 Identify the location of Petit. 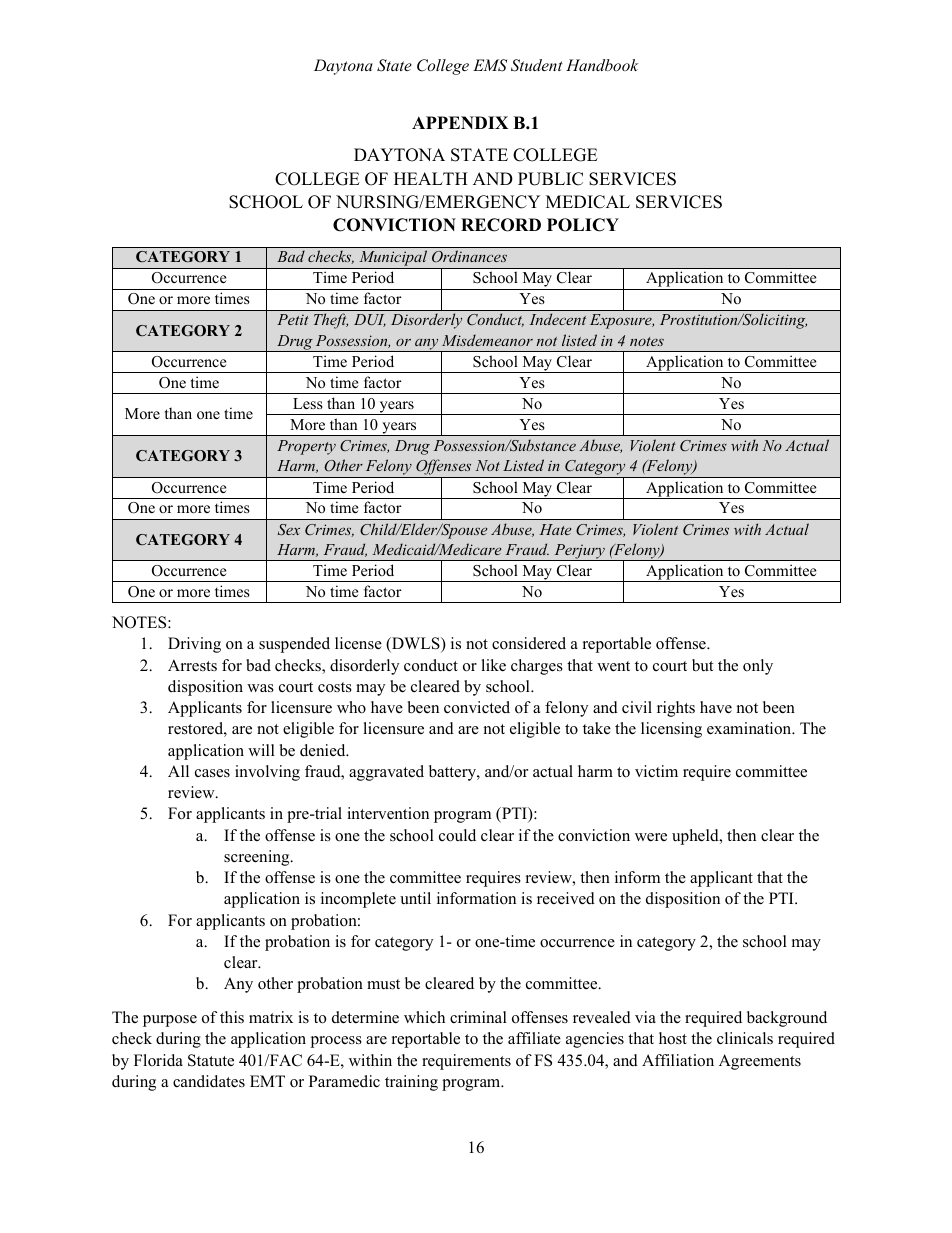
(293, 319).
